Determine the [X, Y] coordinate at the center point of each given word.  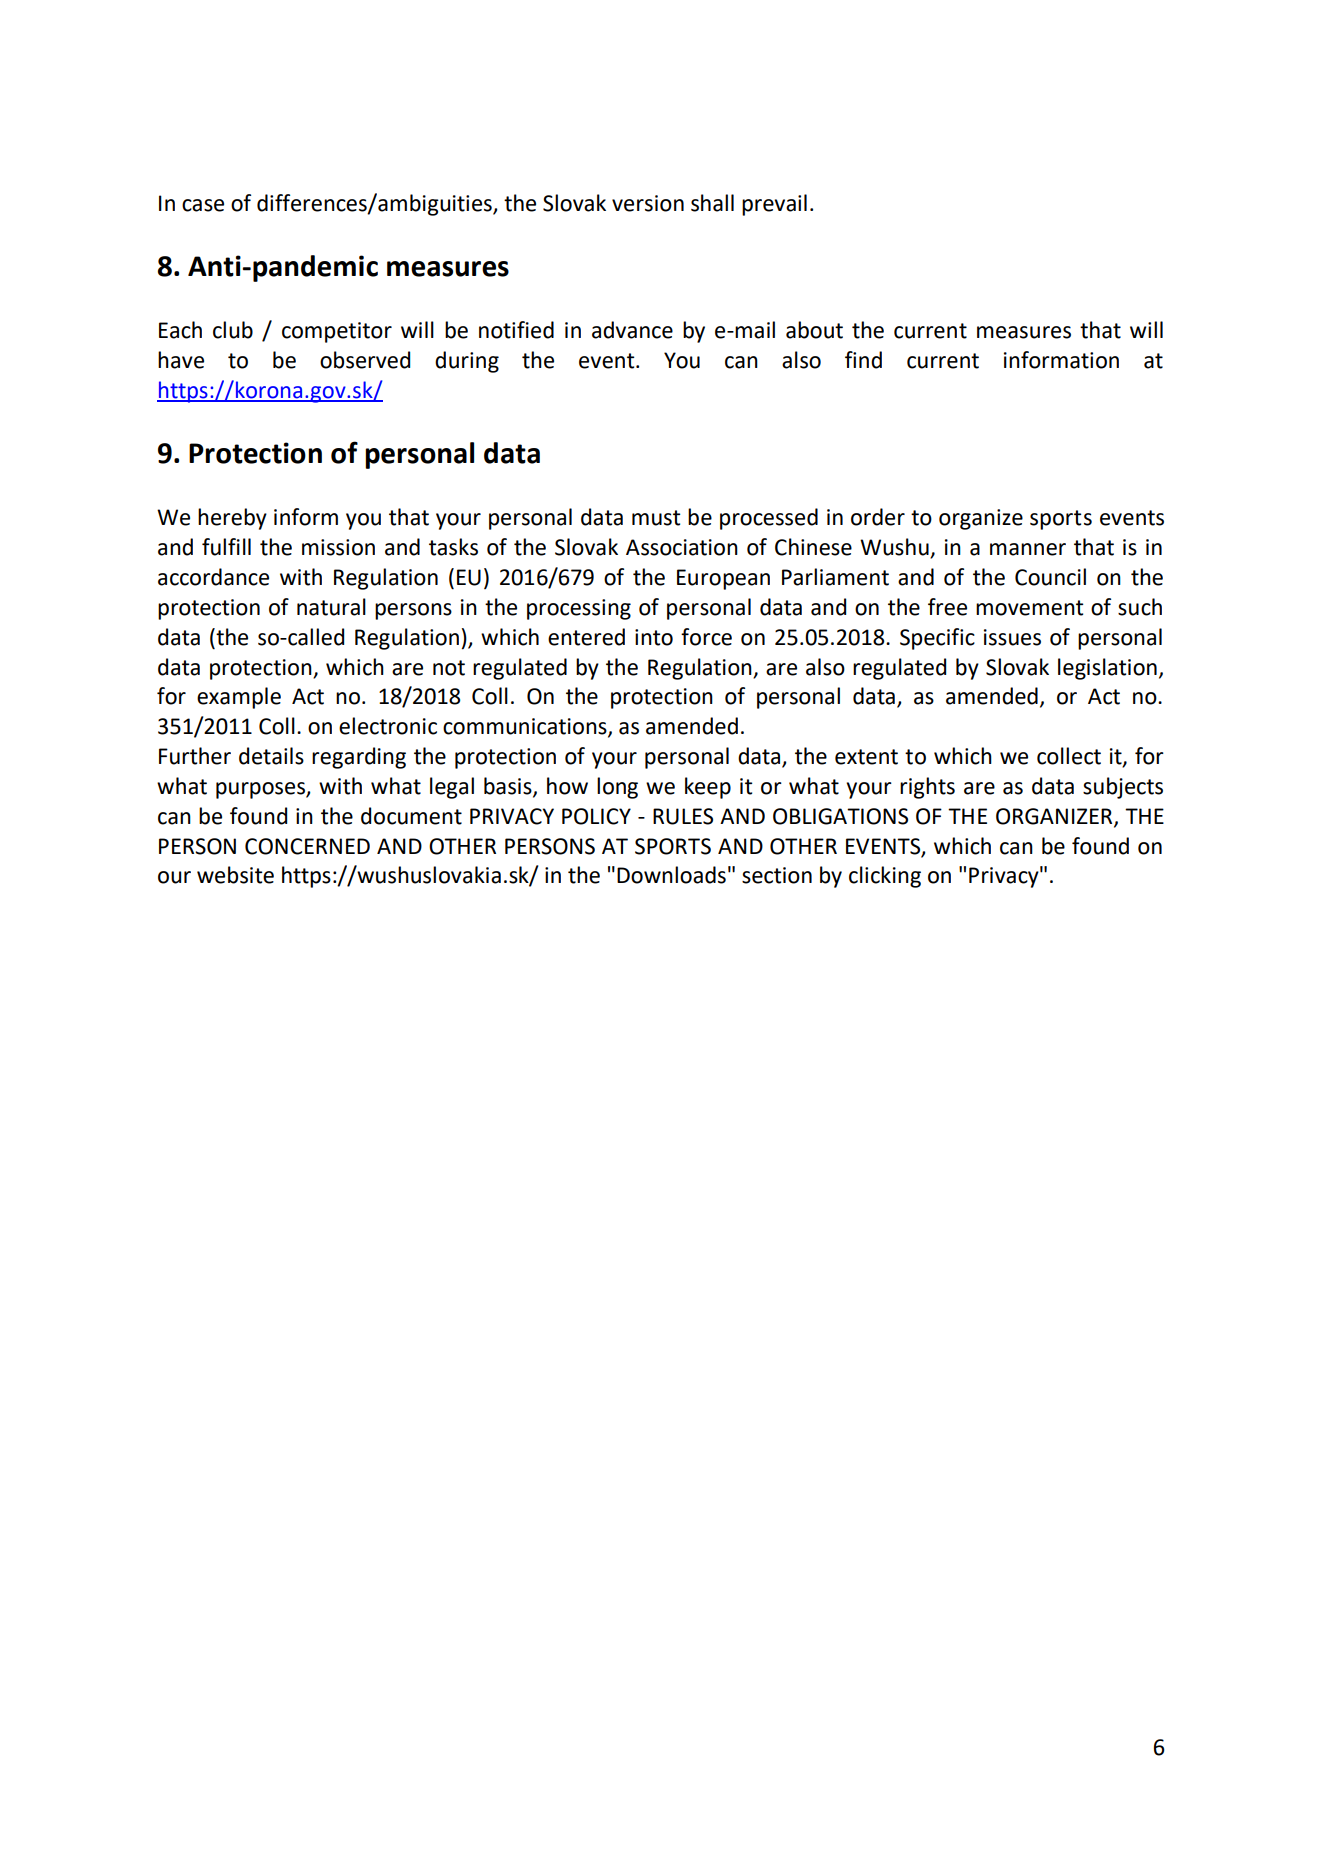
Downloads [671, 875]
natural [331, 607]
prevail [774, 205]
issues [1012, 637]
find [863, 360]
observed [365, 360]
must [656, 518]
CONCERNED [307, 846]
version [648, 203]
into [654, 637]
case [203, 205]
